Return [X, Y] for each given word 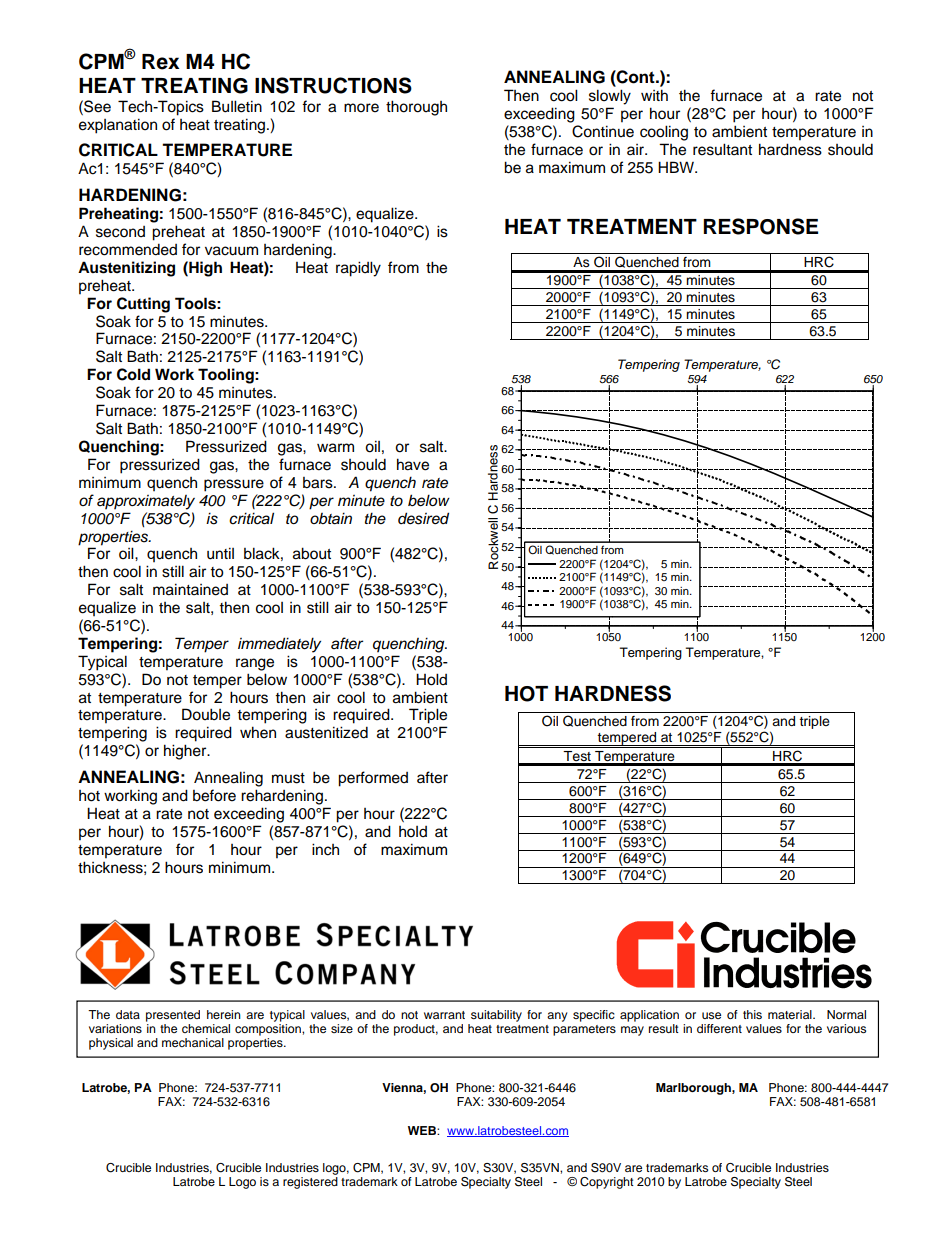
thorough [416, 108]
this [752, 1014]
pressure [234, 485]
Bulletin [237, 106]
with [654, 95]
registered [310, 1183]
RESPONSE [761, 226]
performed [373, 779]
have [413, 464]
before [214, 795]
